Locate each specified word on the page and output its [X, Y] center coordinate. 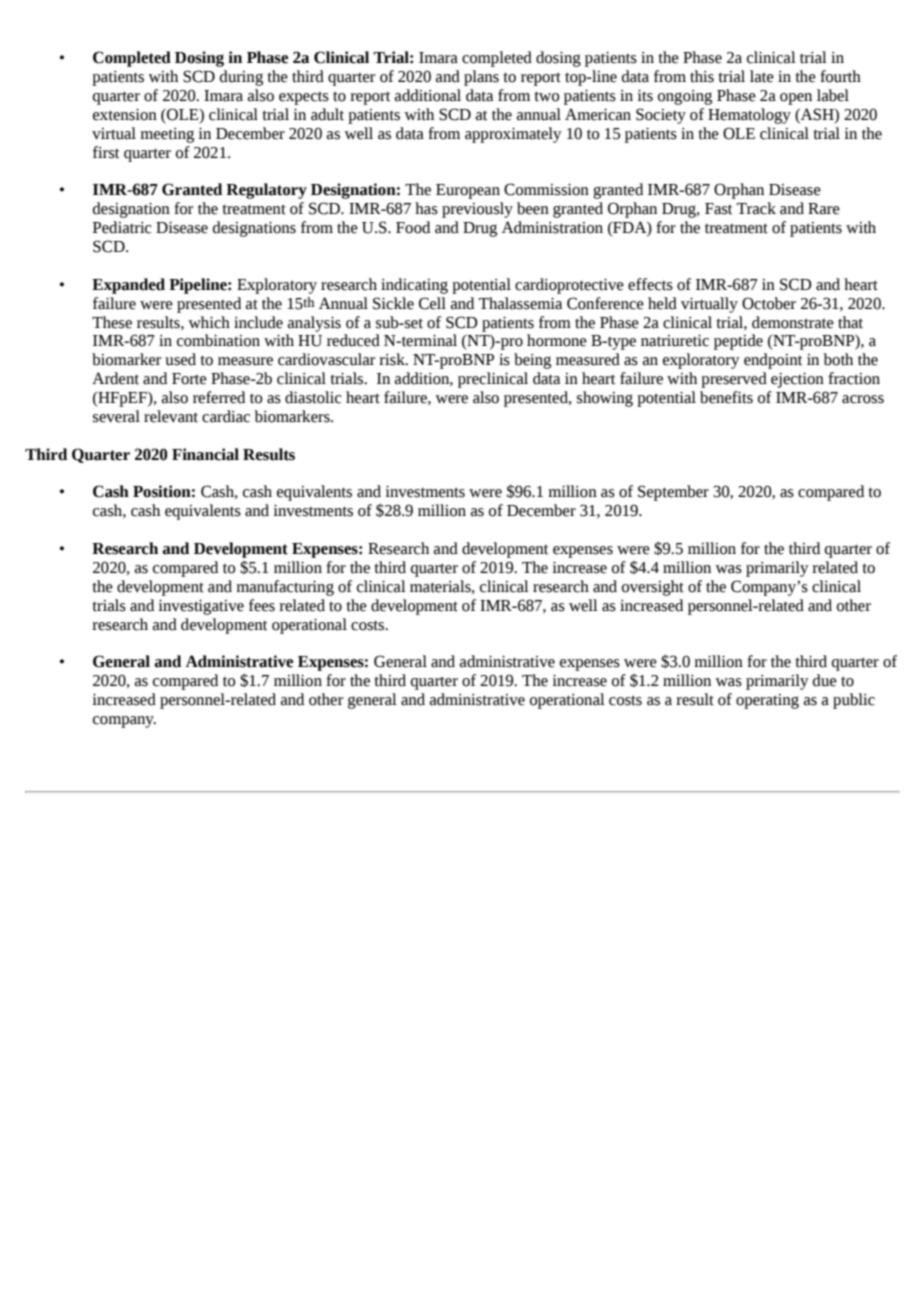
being [532, 361]
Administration [552, 227]
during [241, 78]
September [673, 493]
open [796, 99]
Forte [189, 379]
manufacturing [285, 588]
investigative [201, 607]
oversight [653, 588]
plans [481, 78]
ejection [797, 380]
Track [756, 208]
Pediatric [122, 227]
